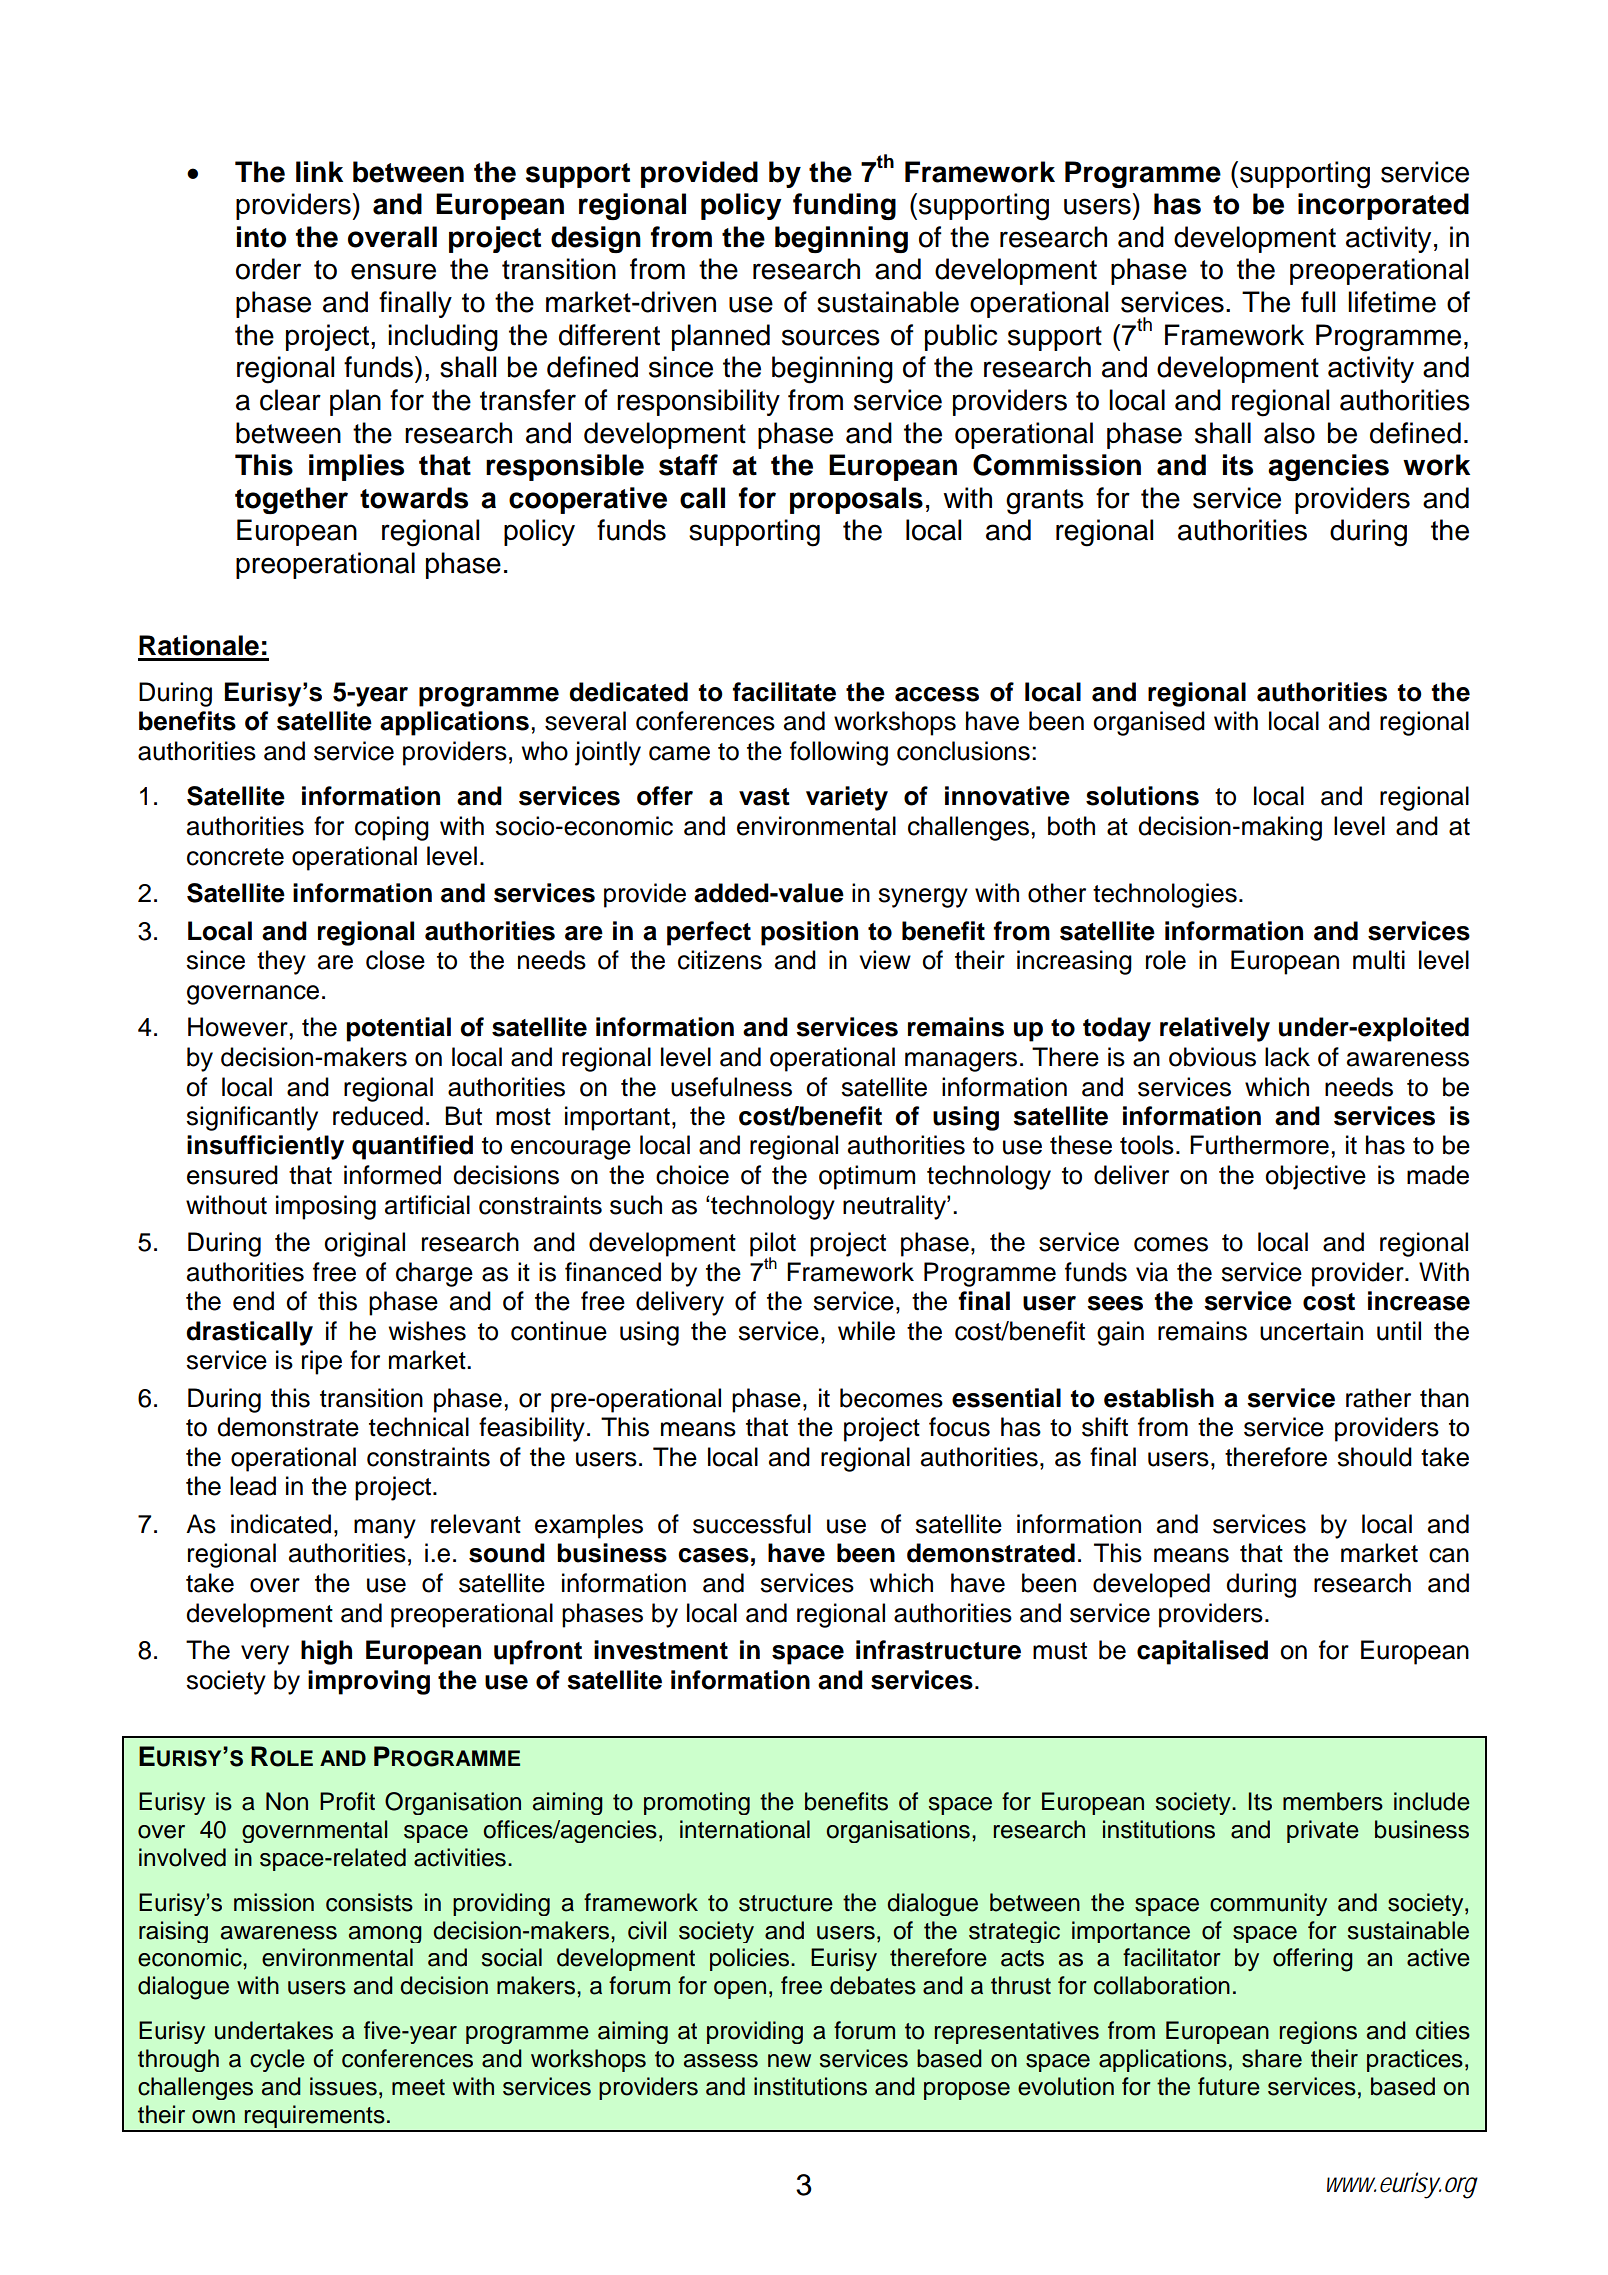 The height and width of the screenshot is (2275, 1608). Describe the element at coordinates (281, 962) in the screenshot. I see `they` at that location.
